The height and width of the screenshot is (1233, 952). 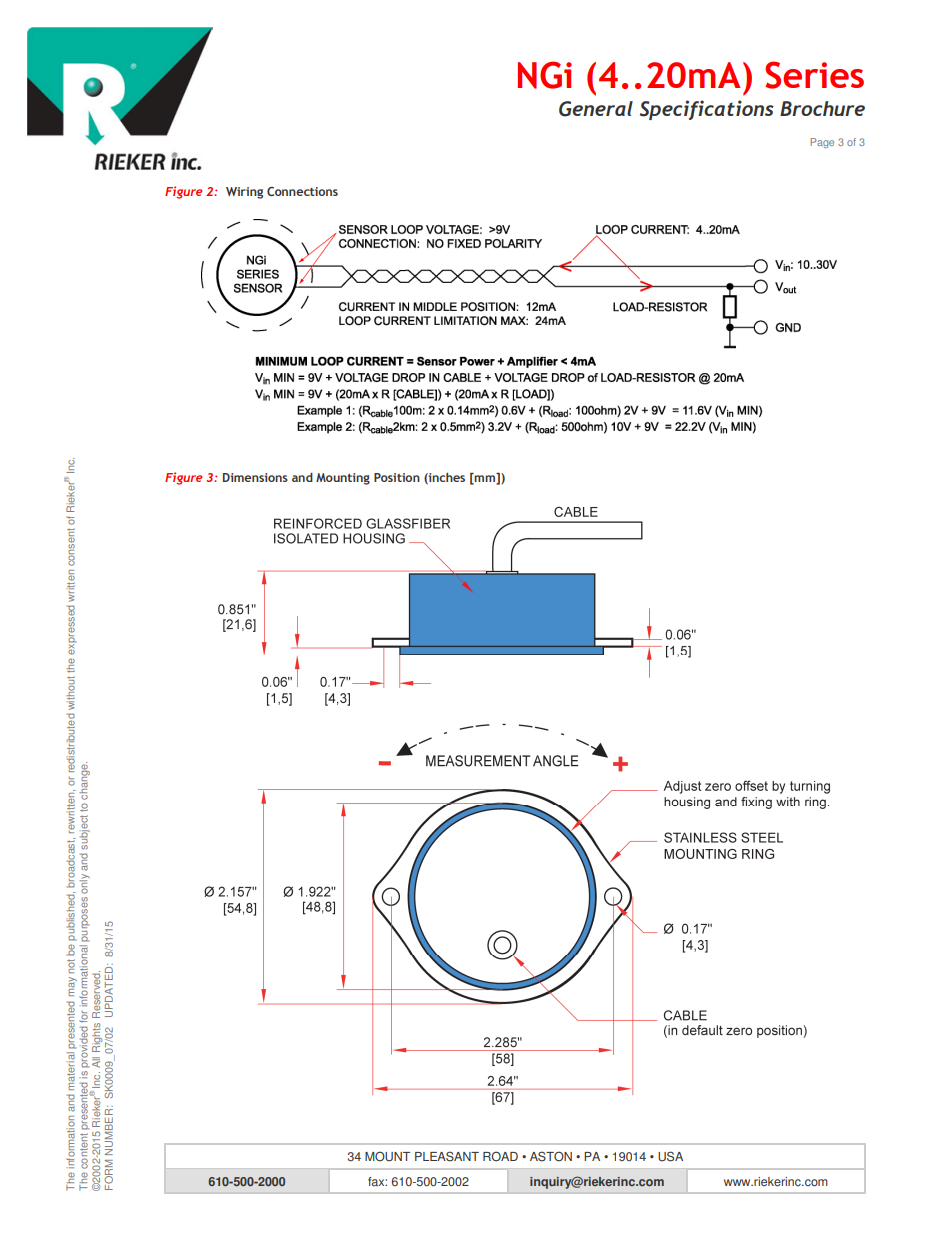 What do you see at coordinates (397, 477) in the screenshot?
I see `Position` at bounding box center [397, 477].
